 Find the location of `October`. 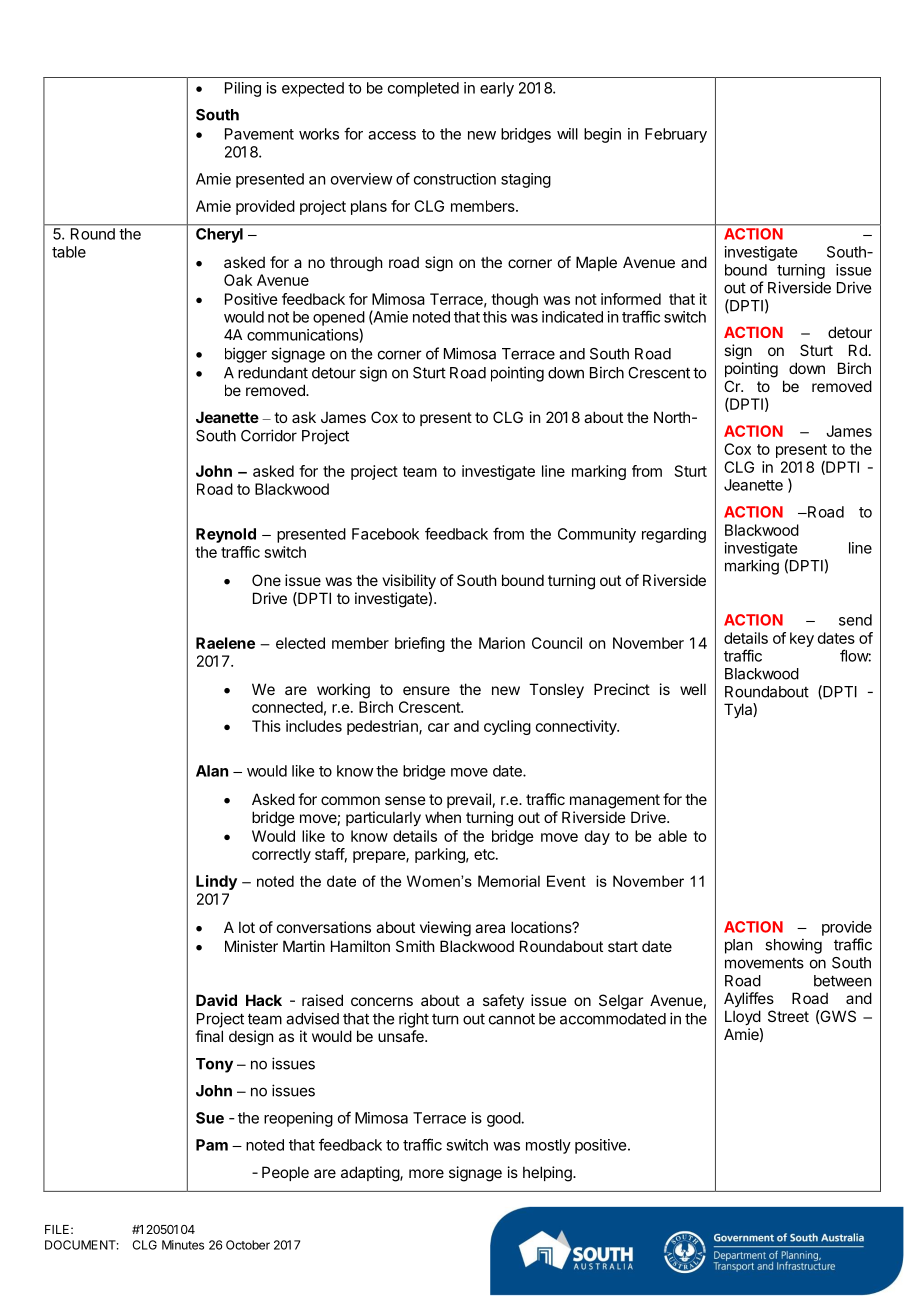

October is located at coordinates (248, 1245).
